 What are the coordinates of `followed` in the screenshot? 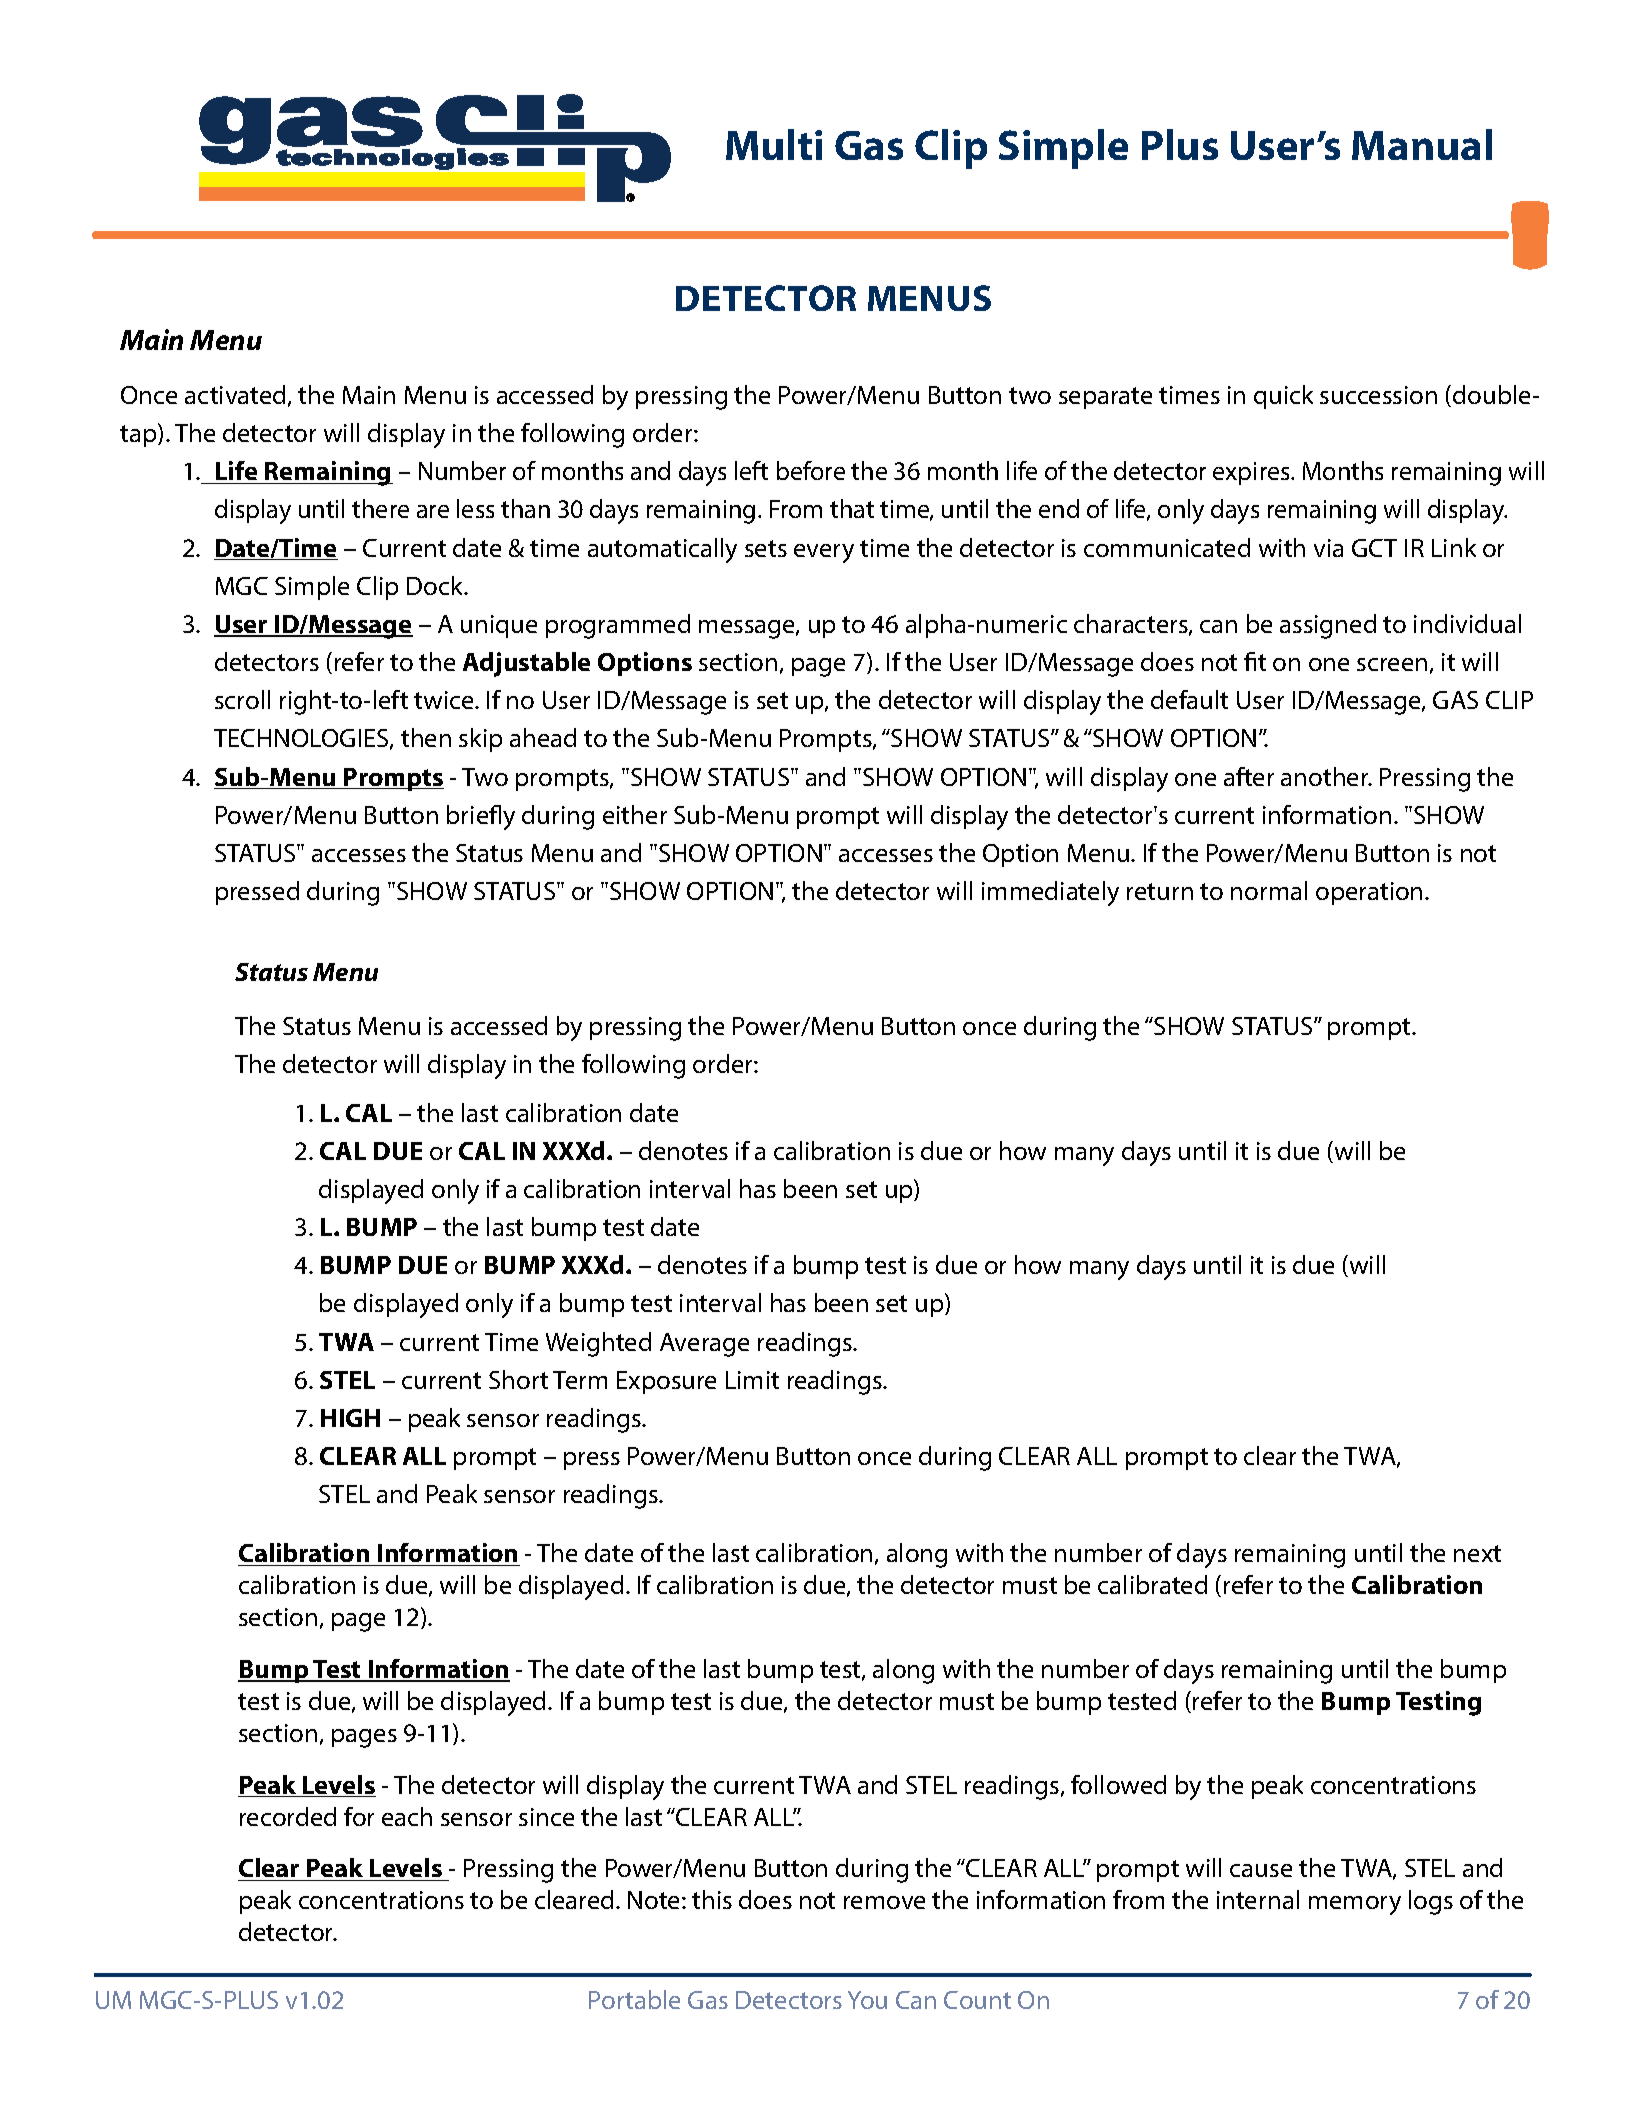 It's located at (1118, 1784).
